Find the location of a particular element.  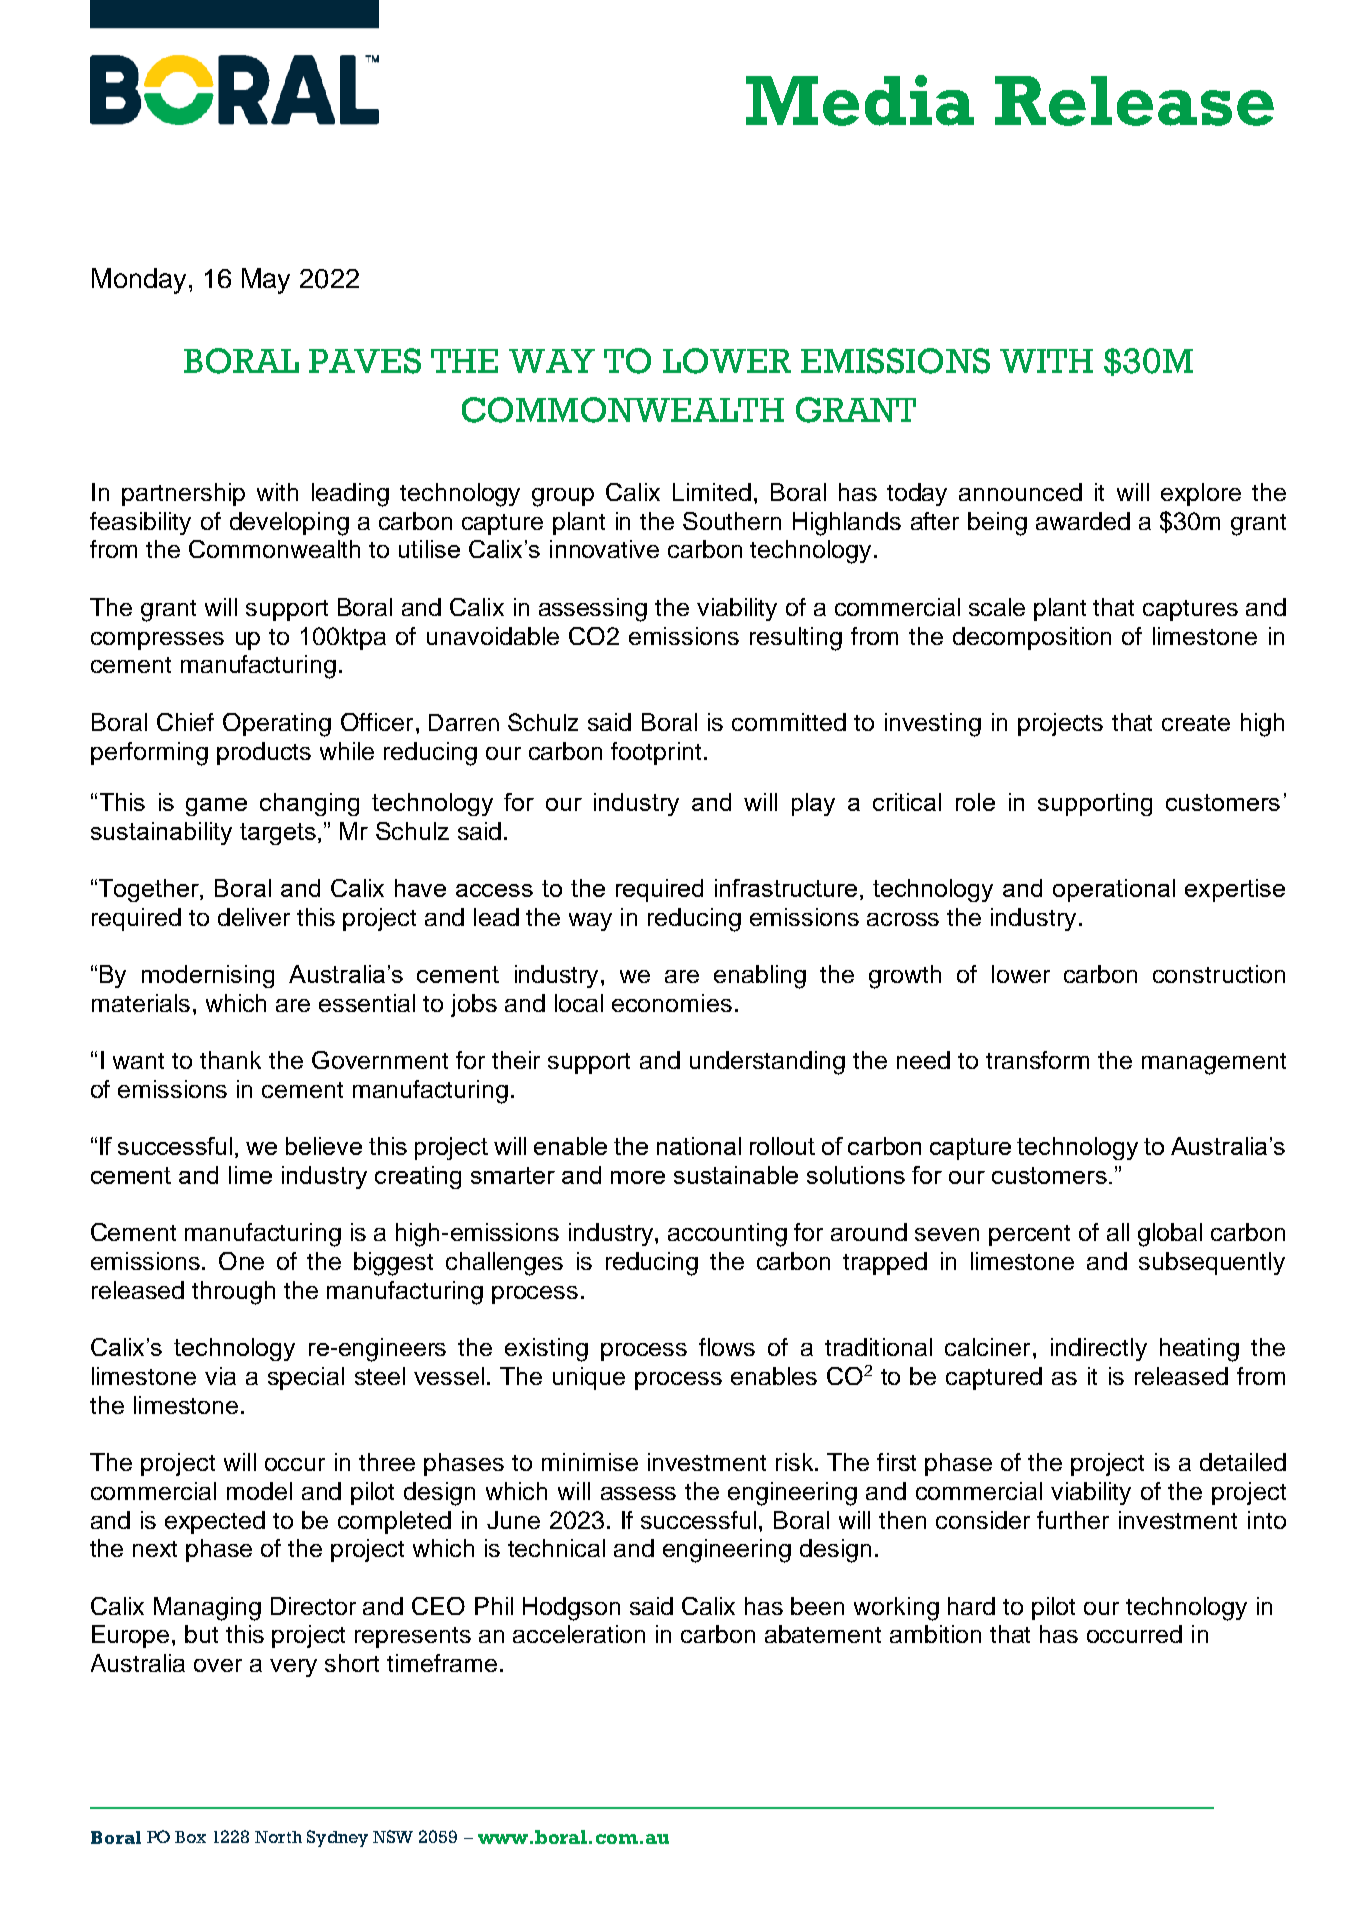

explore is located at coordinates (1201, 494).
